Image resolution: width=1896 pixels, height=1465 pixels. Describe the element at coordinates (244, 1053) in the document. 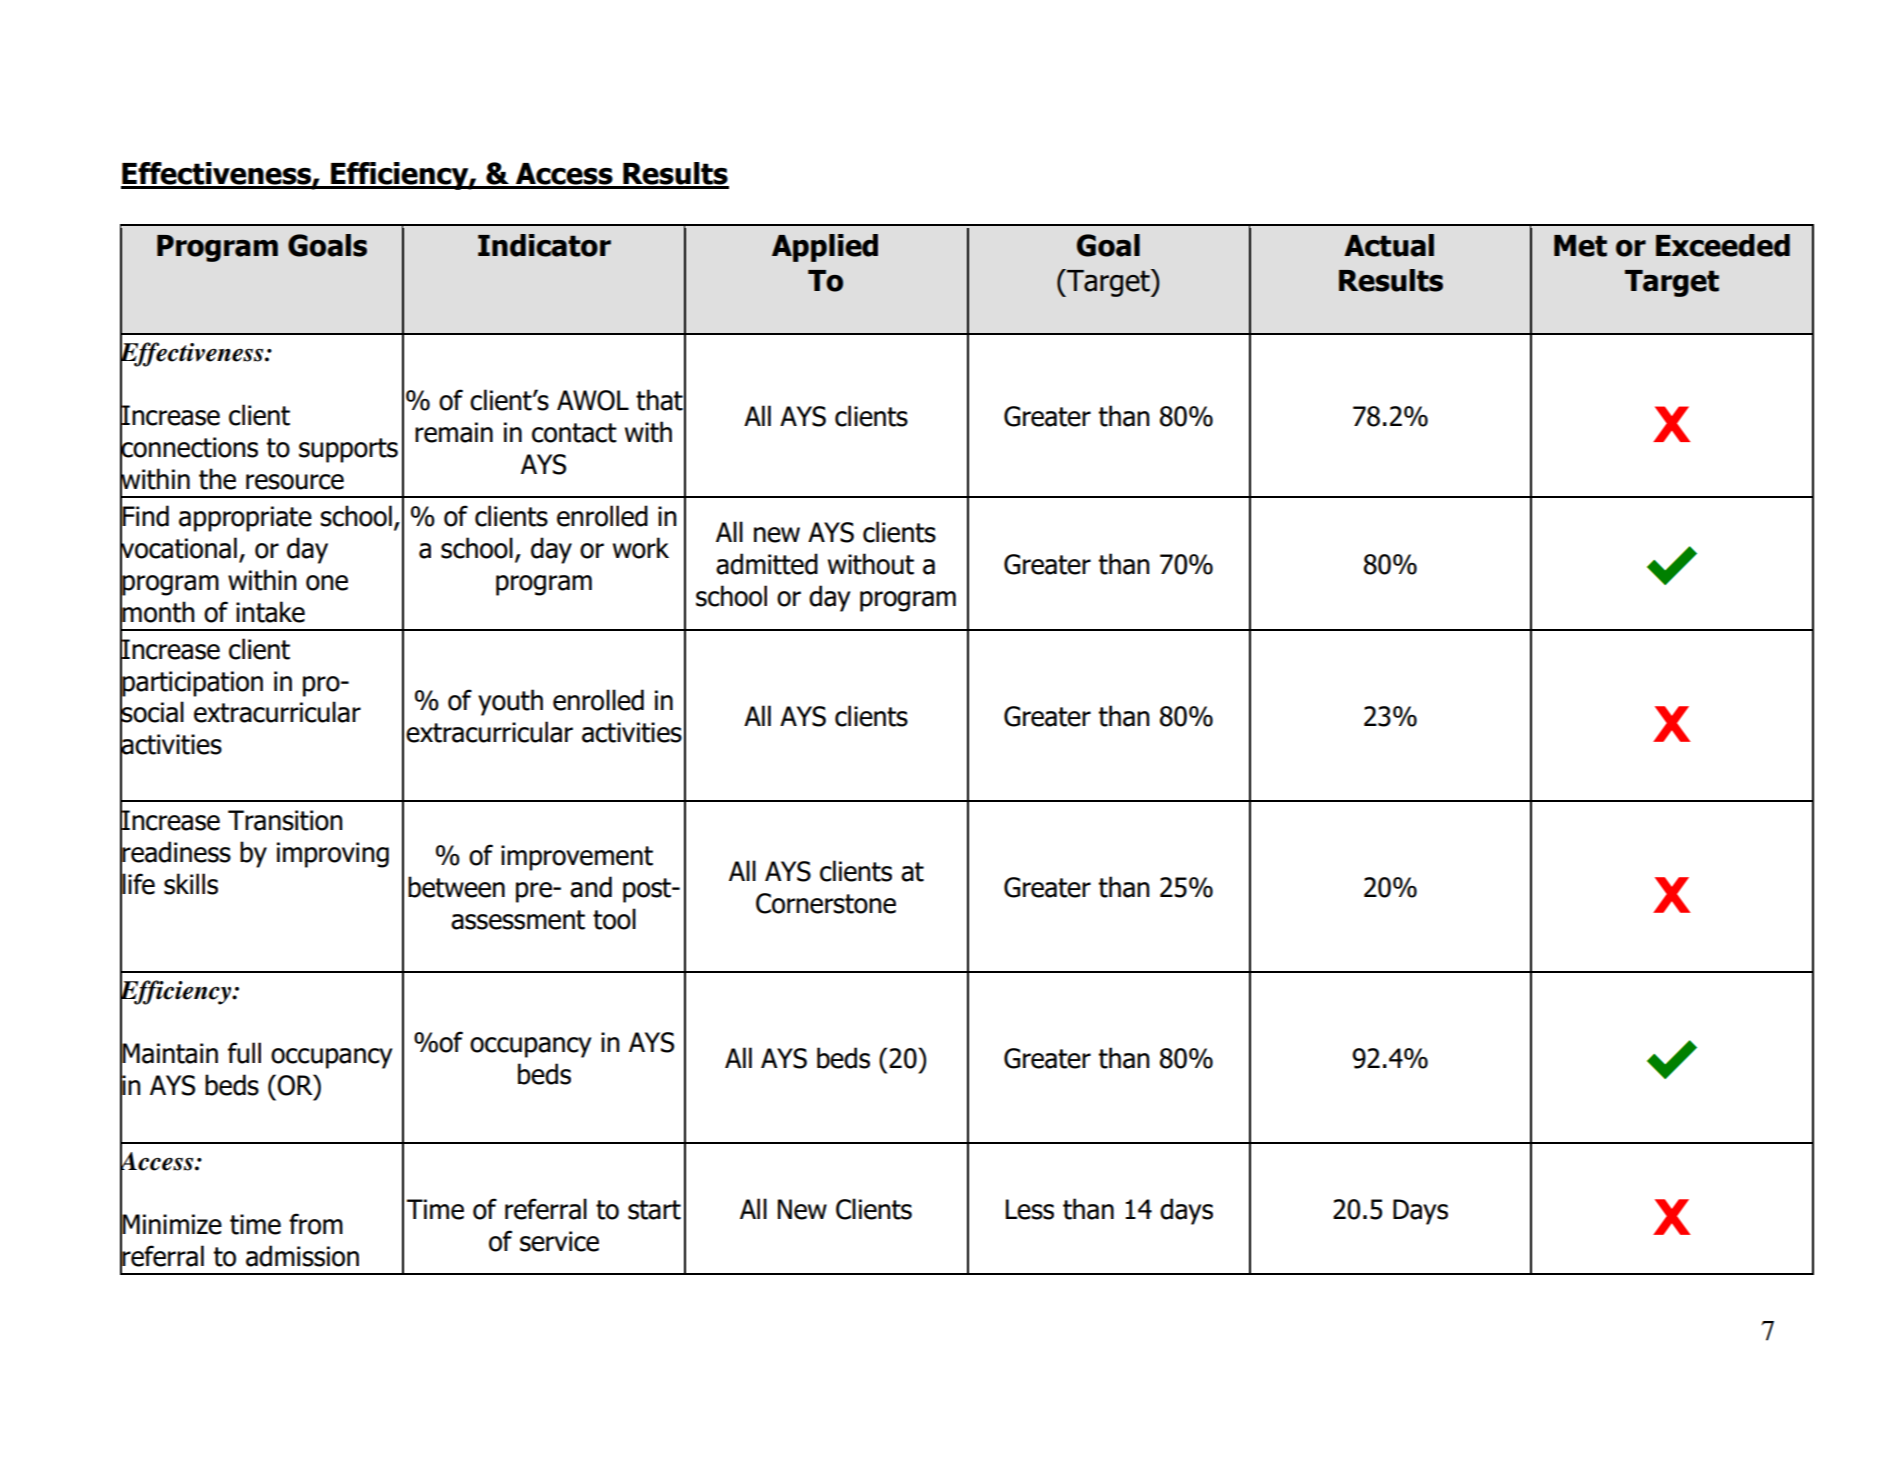

I see `full` at that location.
